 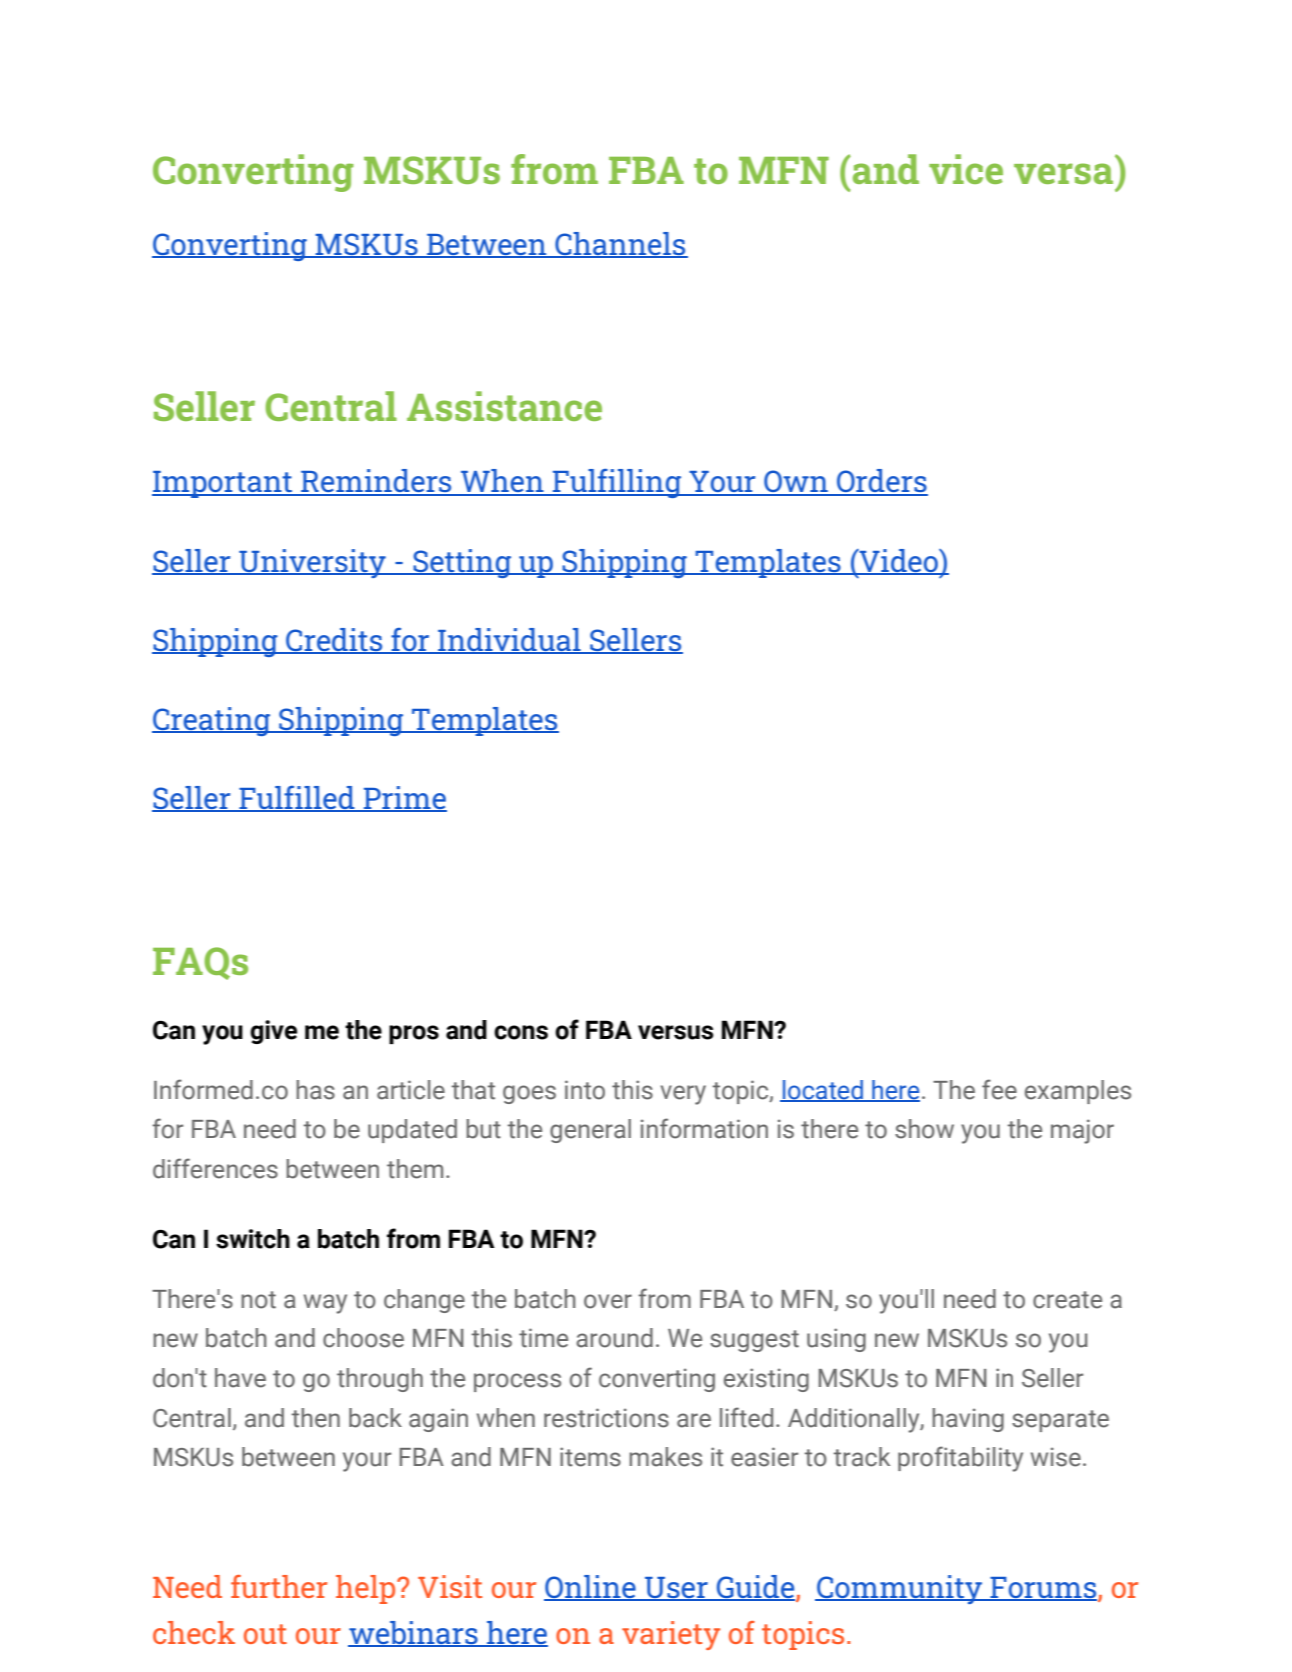 What do you see at coordinates (999, 1089) in the page?
I see `fee` at bounding box center [999, 1089].
